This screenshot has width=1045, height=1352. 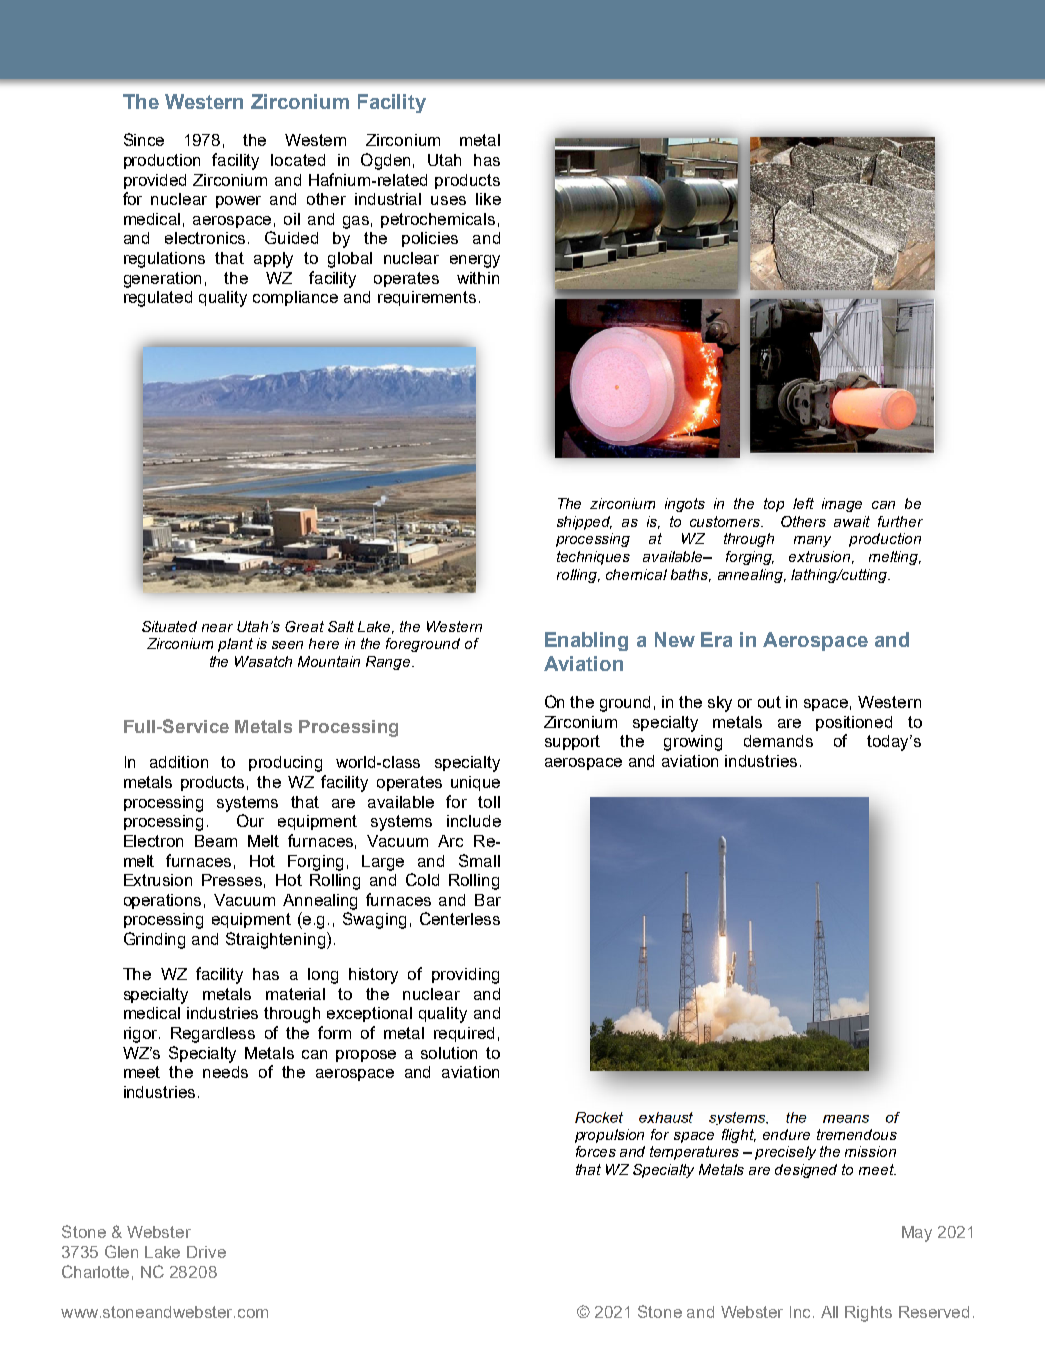 What do you see at coordinates (584, 523) in the screenshot?
I see `shipped` at bounding box center [584, 523].
